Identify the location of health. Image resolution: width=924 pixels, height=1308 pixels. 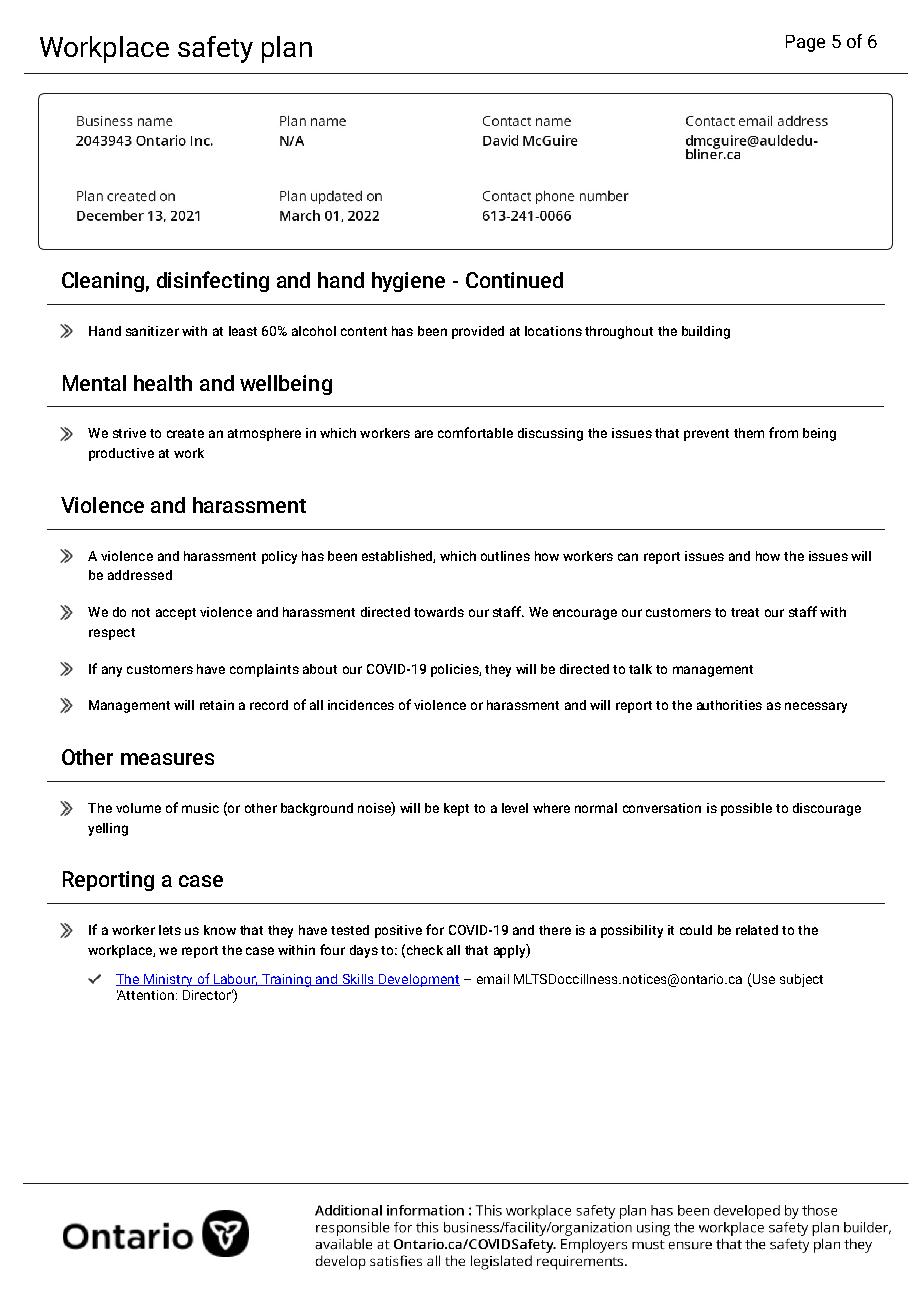
(163, 383).
